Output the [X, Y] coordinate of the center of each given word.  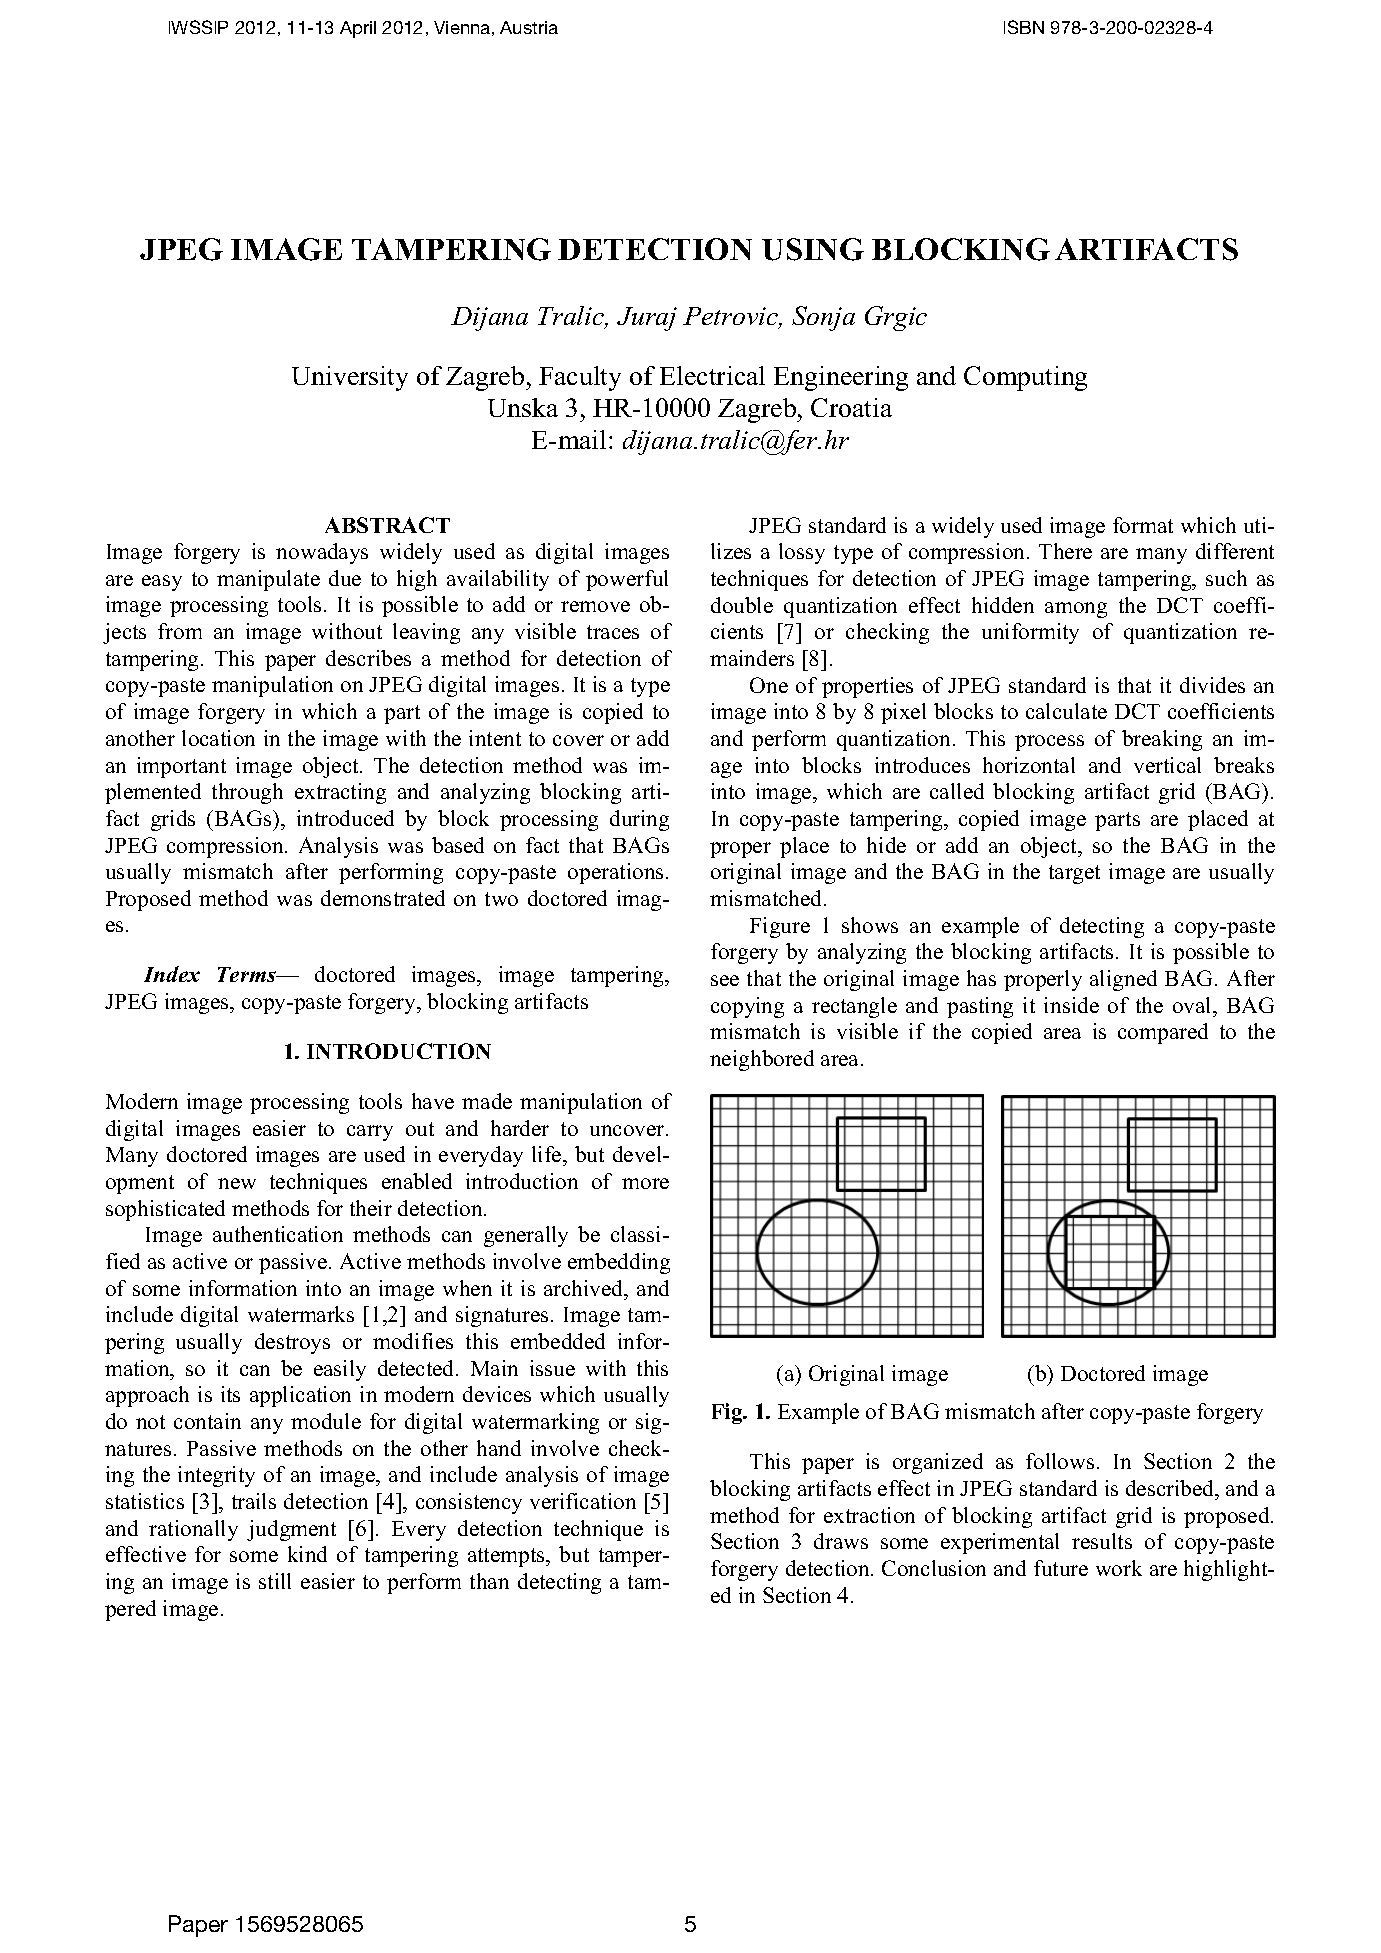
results [1102, 1541]
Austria [529, 27]
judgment [291, 1530]
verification [583, 1501]
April [358, 29]
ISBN [1024, 27]
